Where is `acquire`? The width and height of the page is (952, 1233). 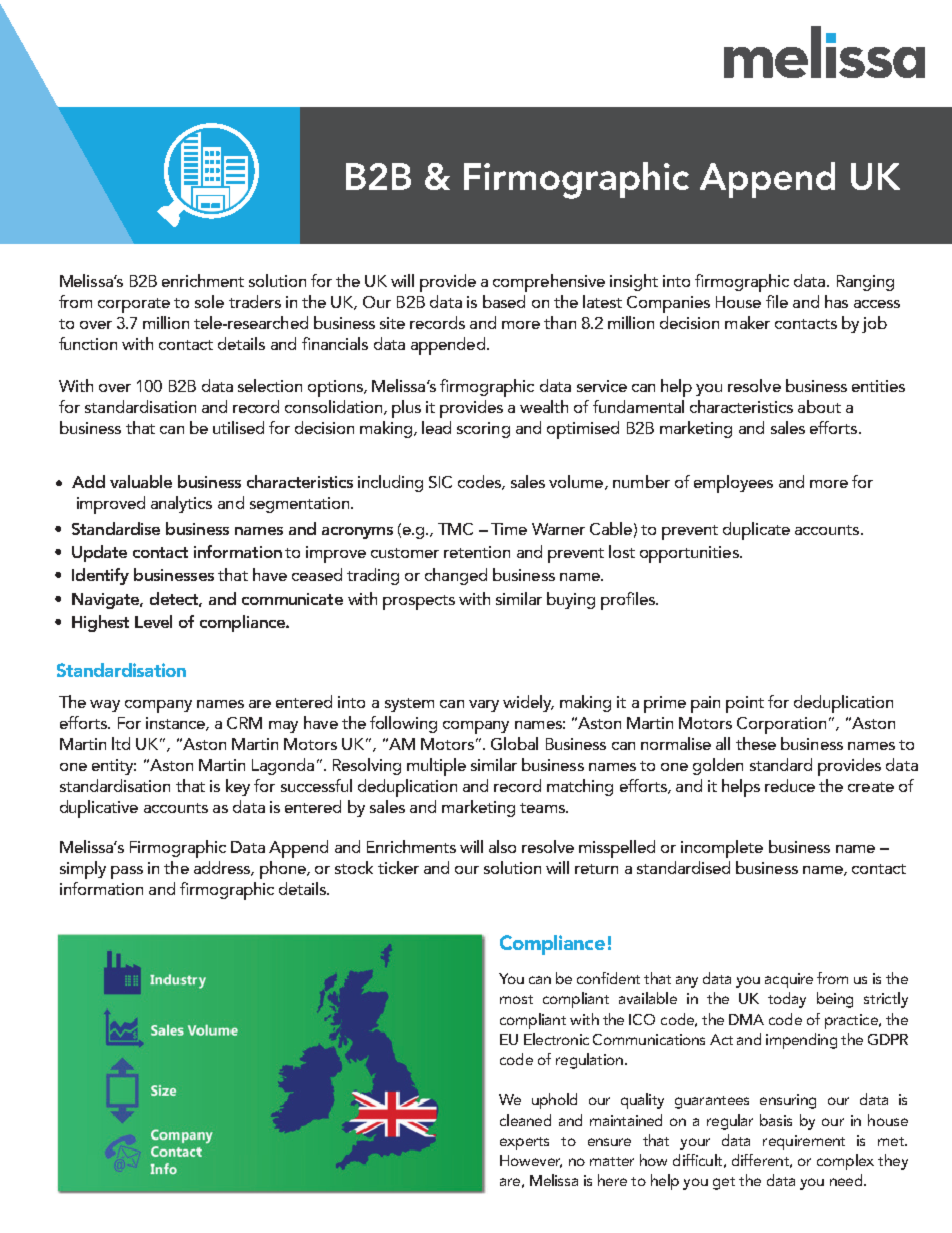
acquire is located at coordinates (789, 980).
